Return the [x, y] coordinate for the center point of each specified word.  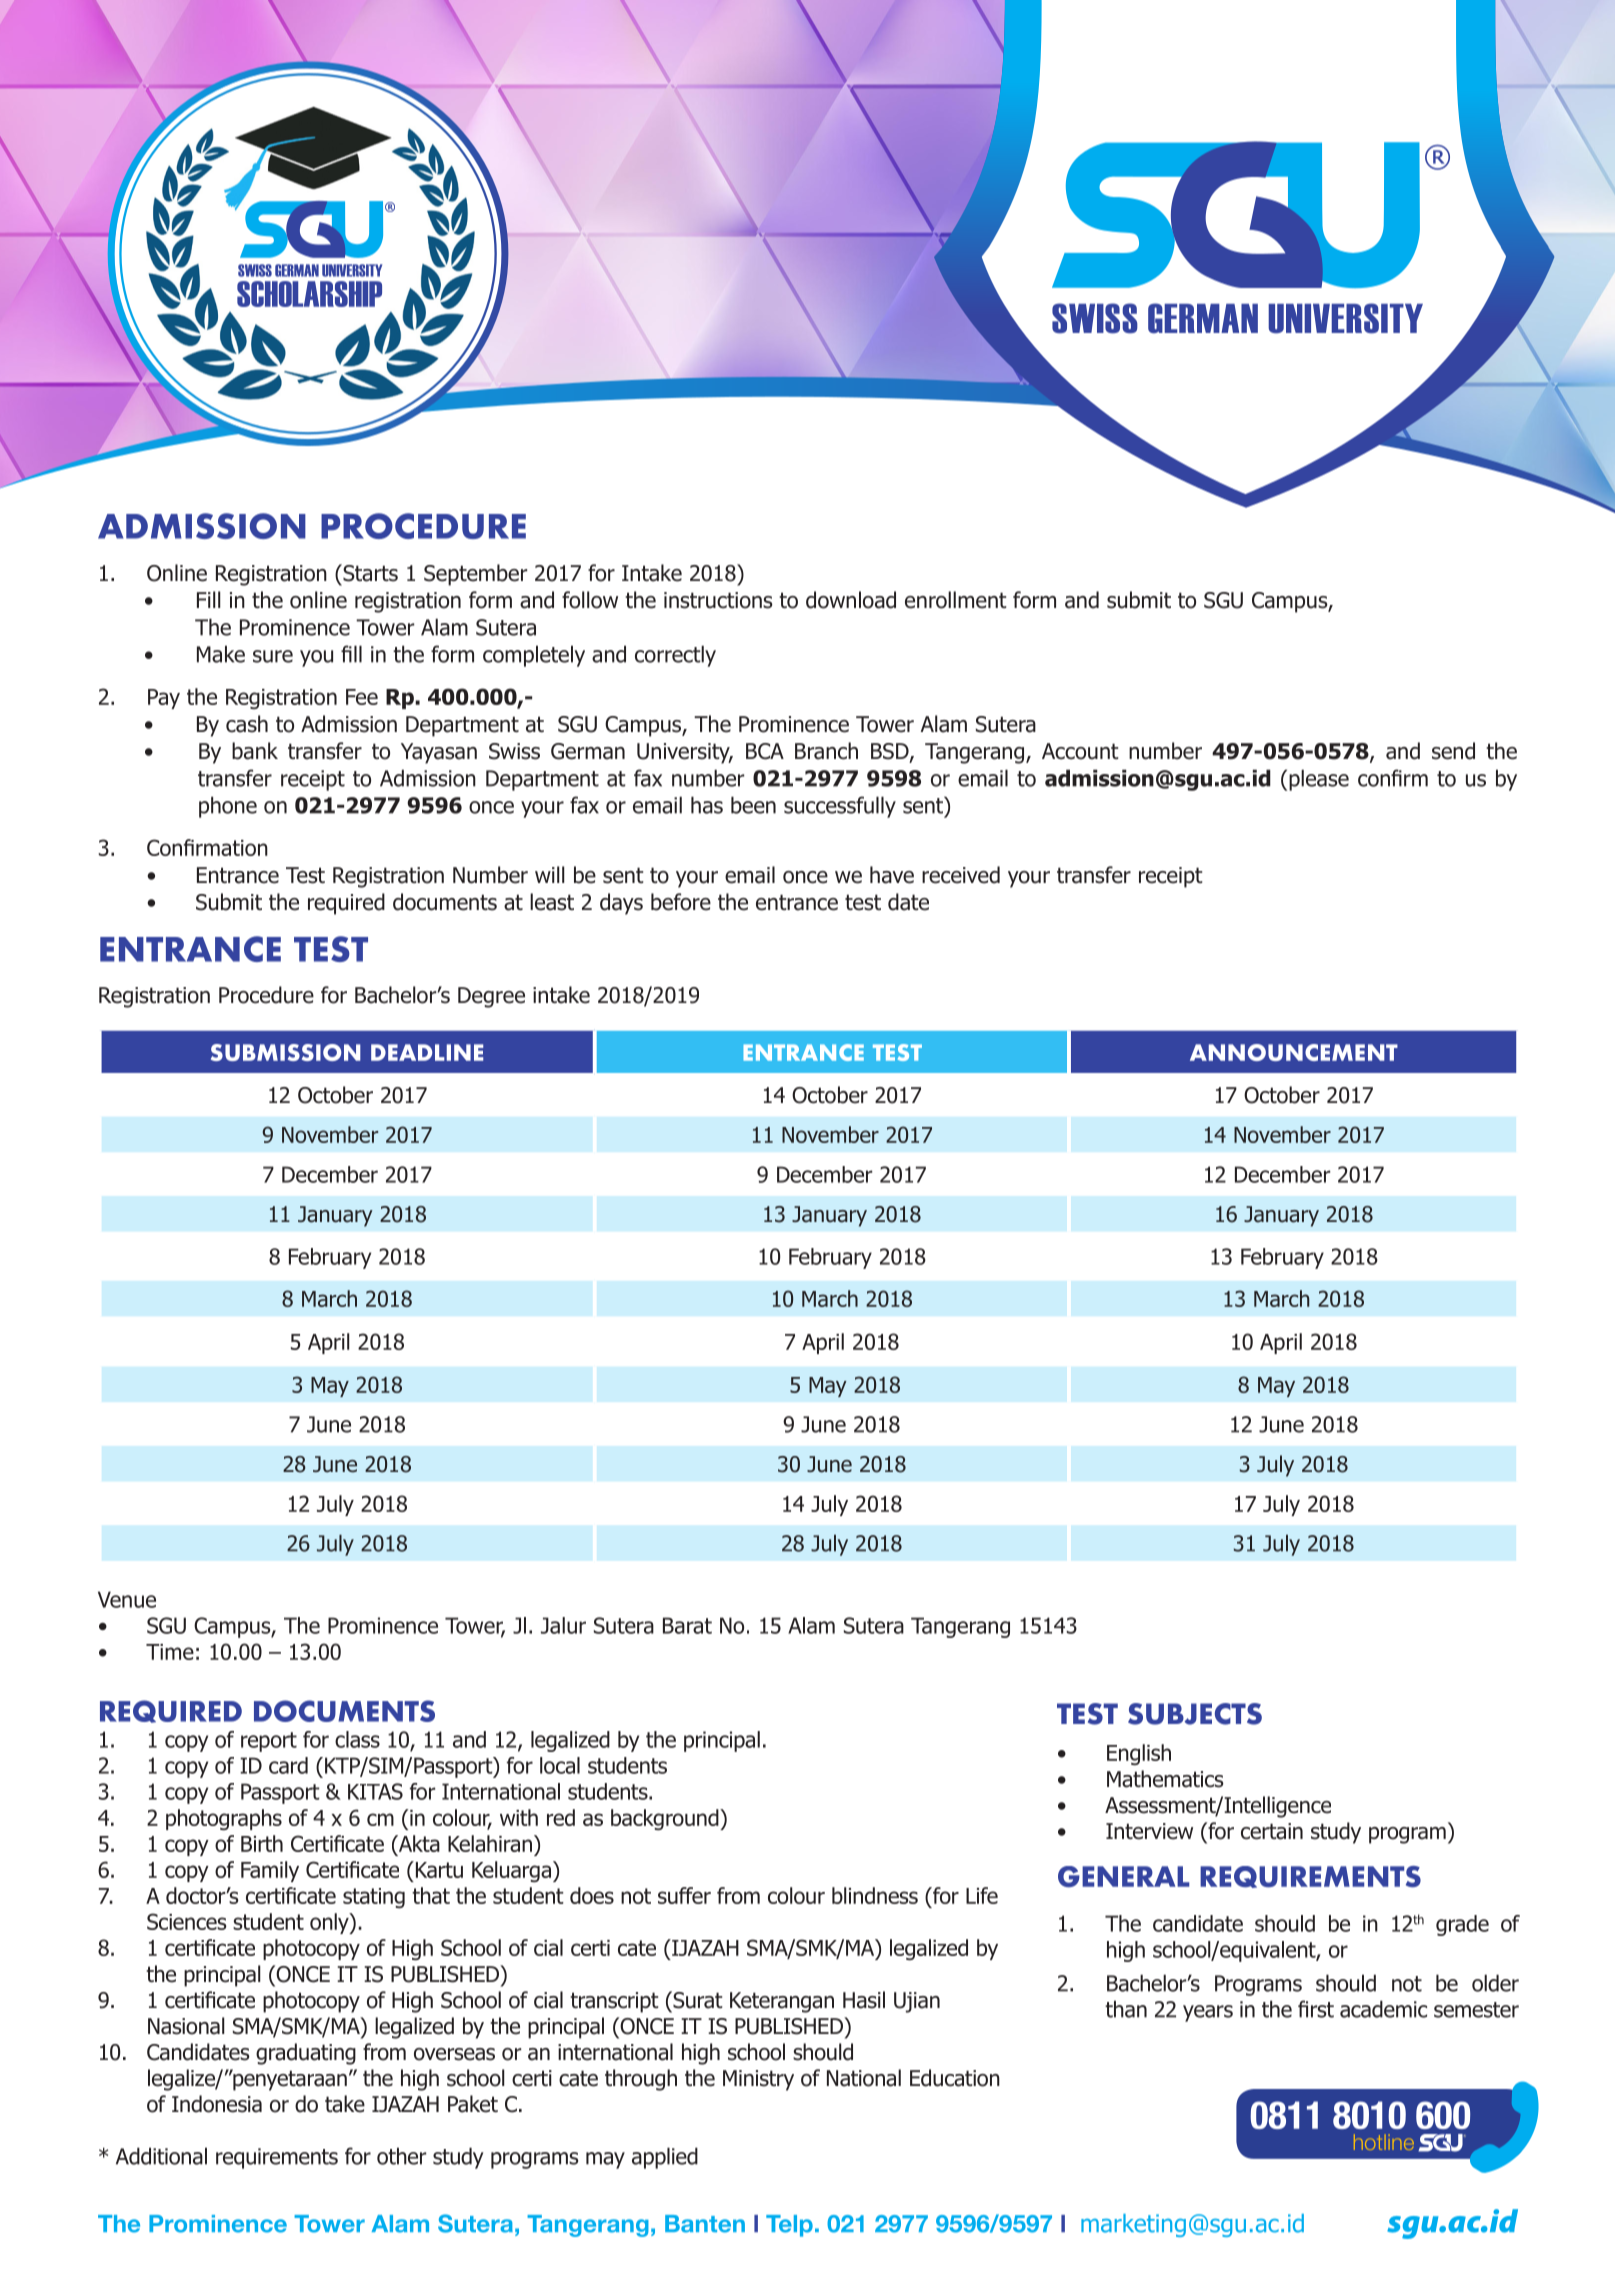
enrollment [955, 600]
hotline [1384, 2142]
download [851, 600]
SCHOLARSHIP [309, 294]
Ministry [758, 2080]
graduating [306, 2054]
